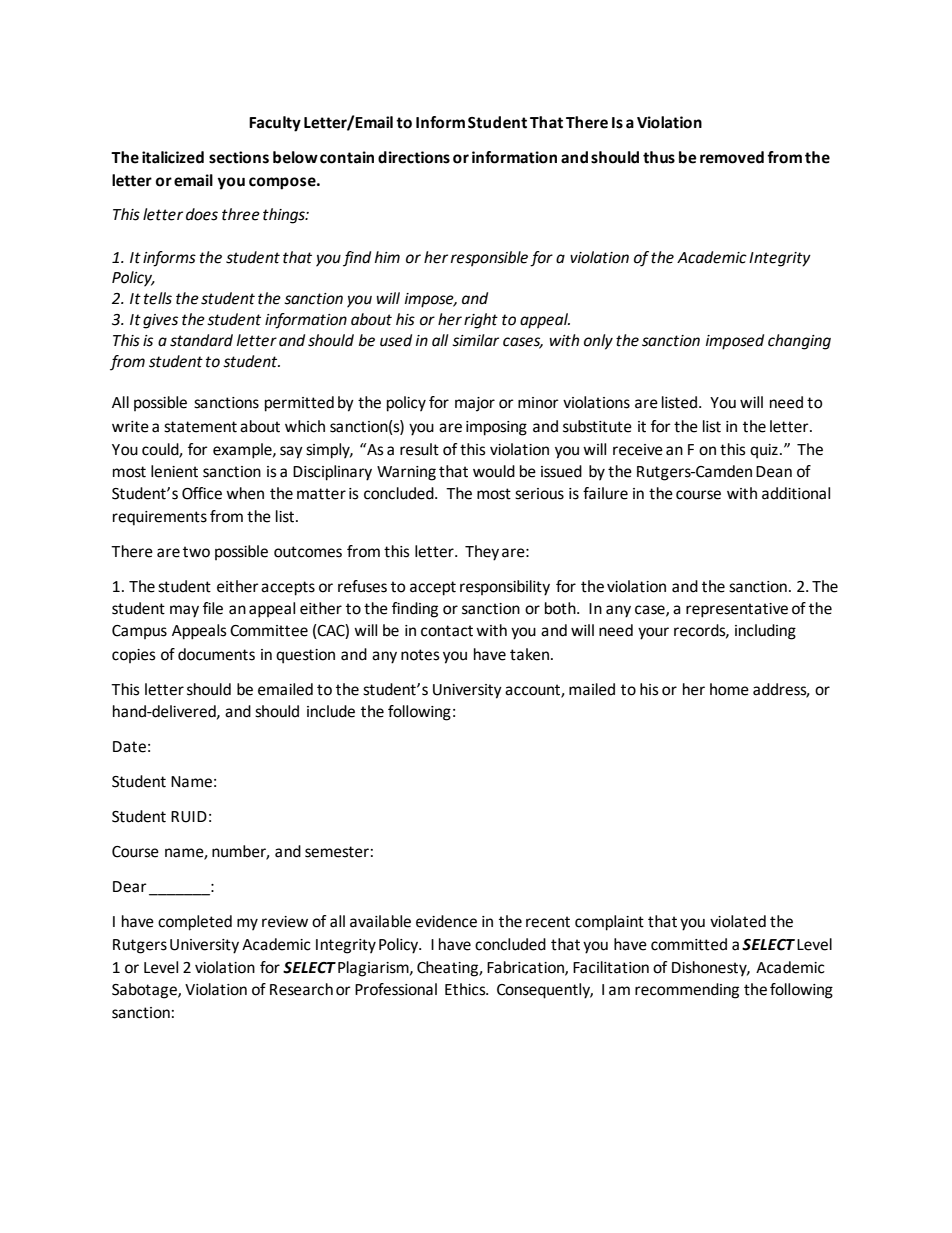  What do you see at coordinates (129, 747) in the image?
I see `Date` at bounding box center [129, 747].
